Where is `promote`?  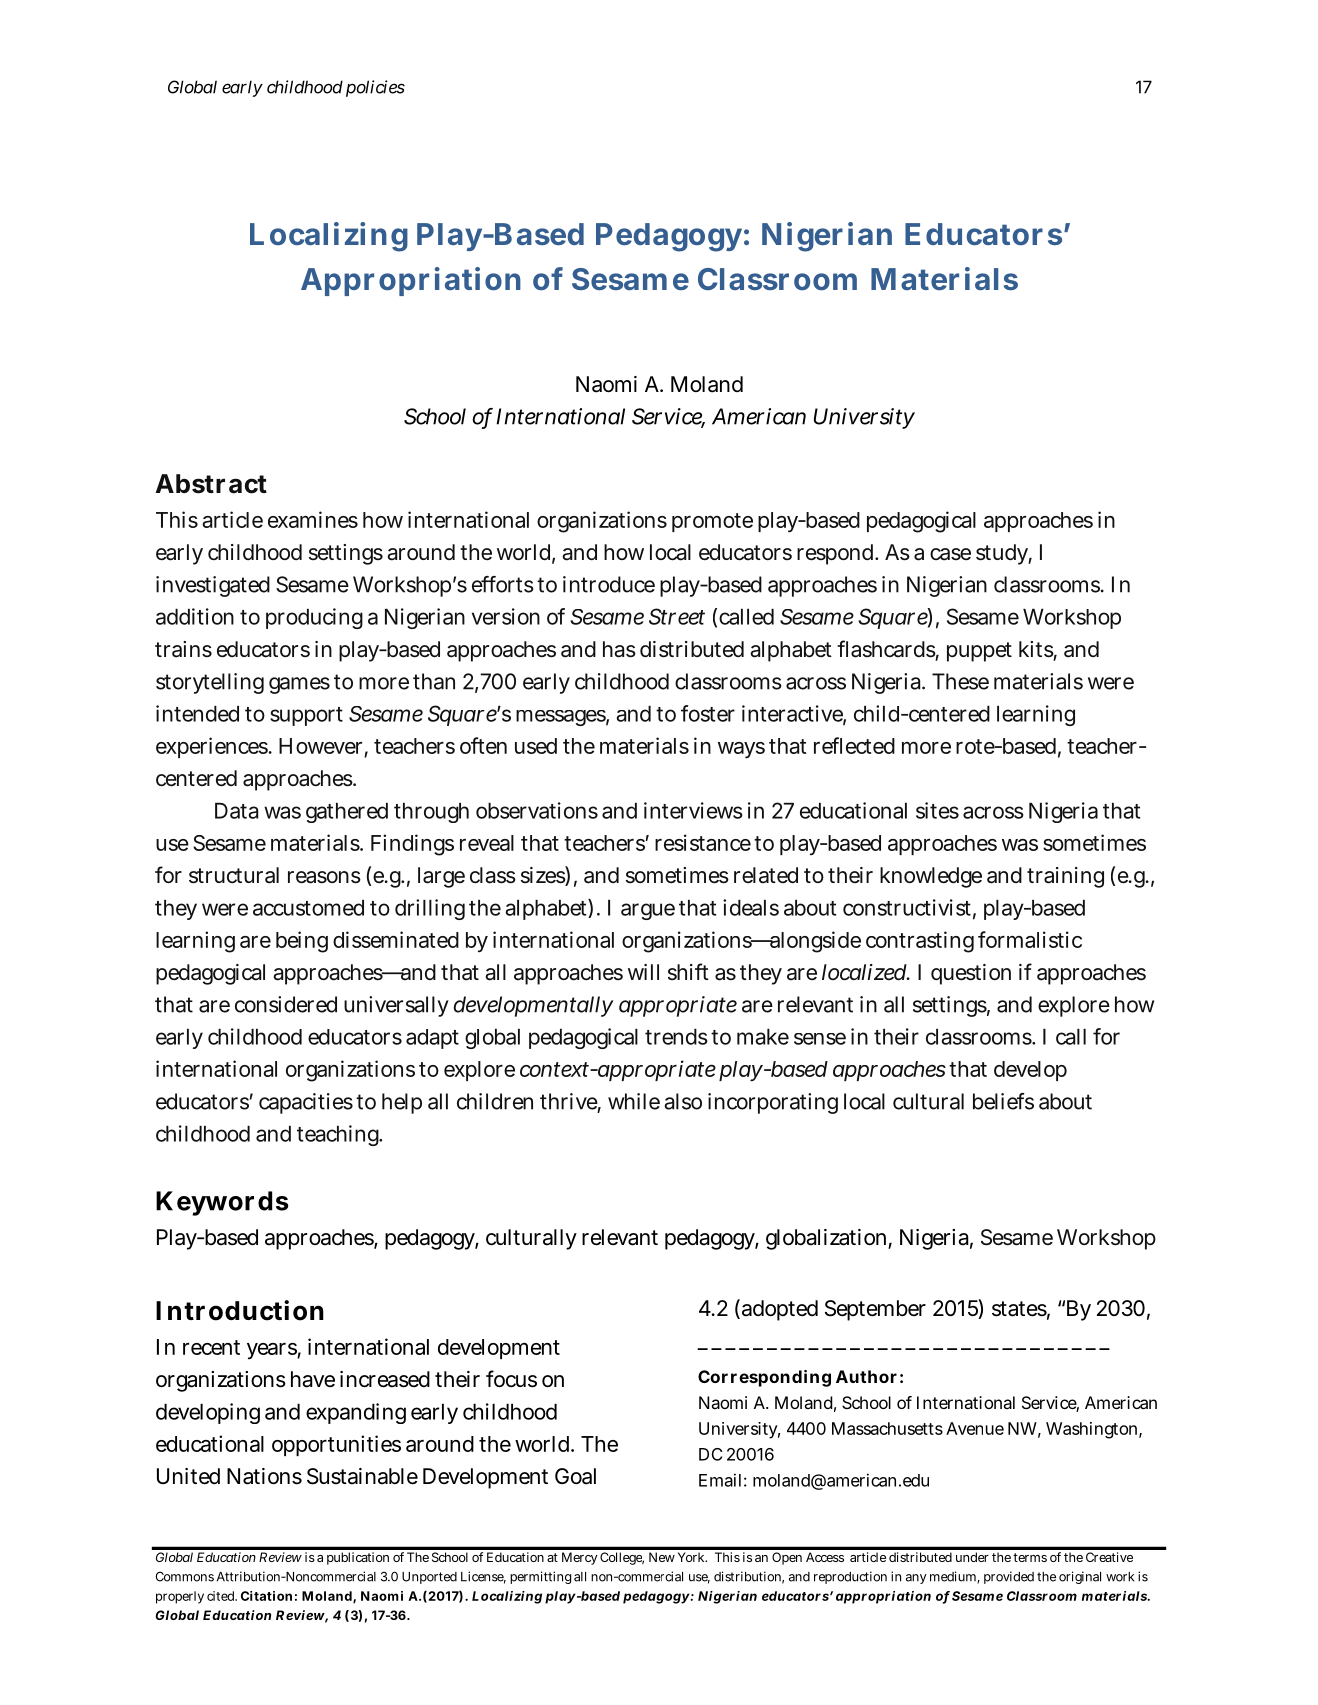
promote is located at coordinates (712, 522).
